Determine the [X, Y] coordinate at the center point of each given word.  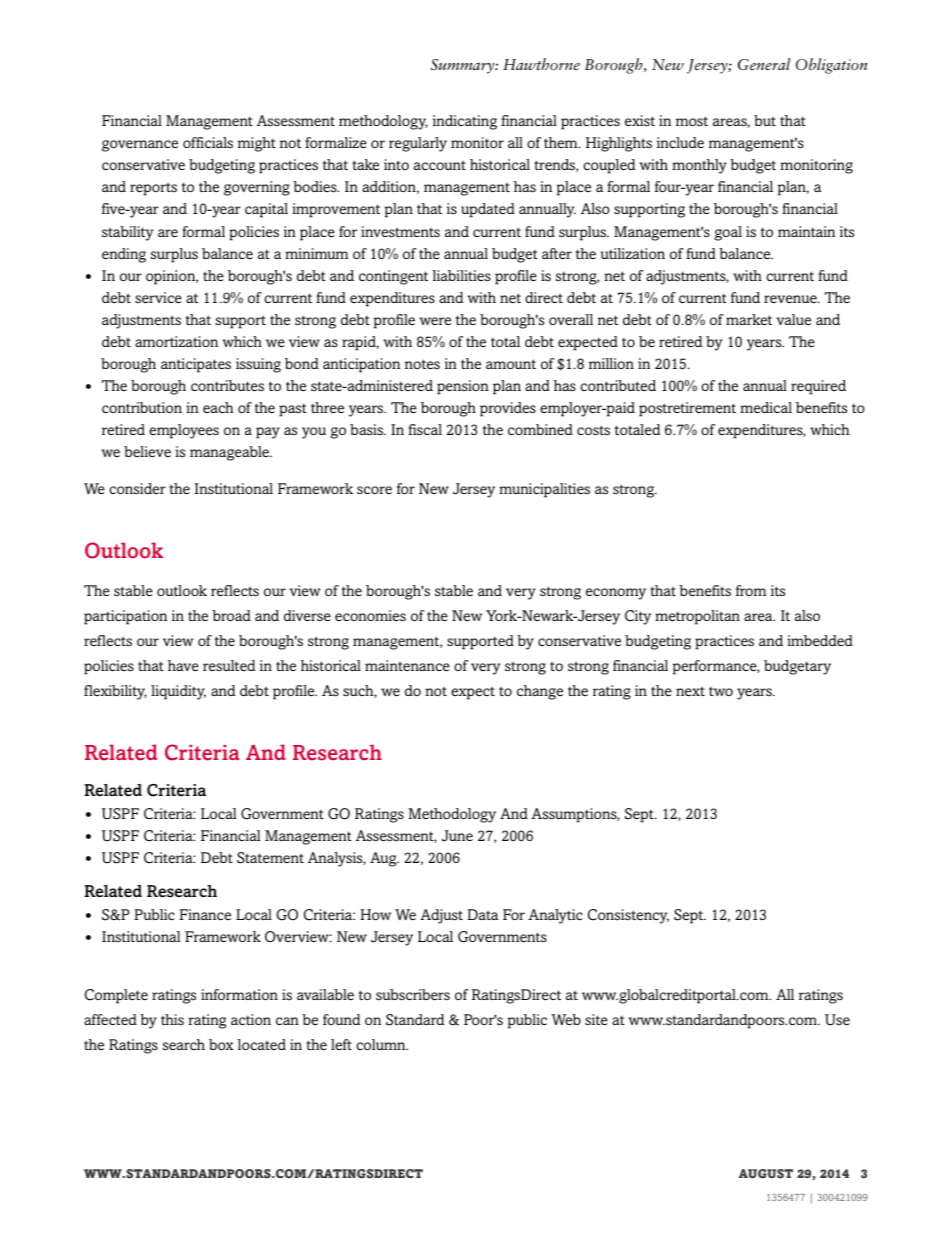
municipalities [544, 490]
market [749, 319]
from [751, 590]
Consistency [628, 916]
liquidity [178, 692]
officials [208, 142]
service [158, 297]
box [221, 1044]
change [540, 692]
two [721, 691]
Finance [205, 914]
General [764, 64]
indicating [465, 122]
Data [482, 914]
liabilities [462, 276]
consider [137, 489]
